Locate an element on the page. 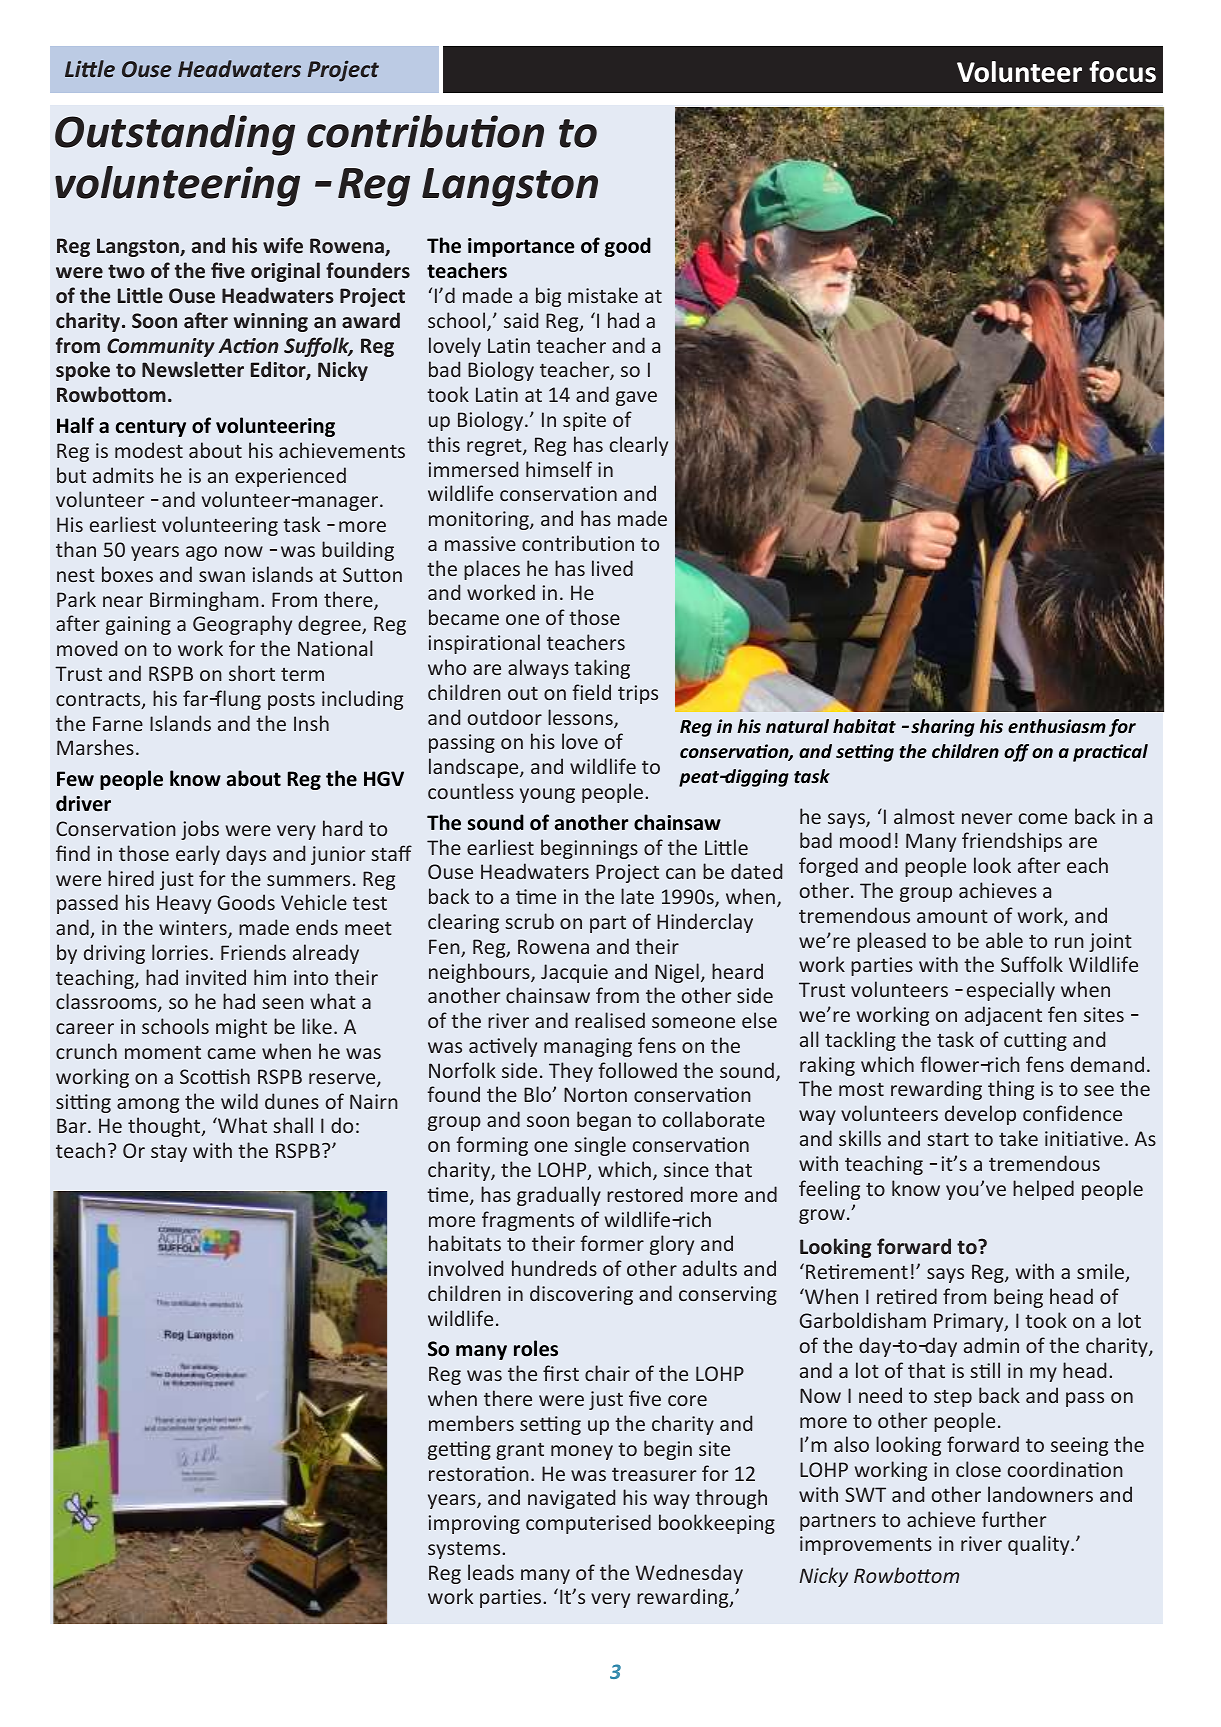  stay is located at coordinates (169, 1153).
